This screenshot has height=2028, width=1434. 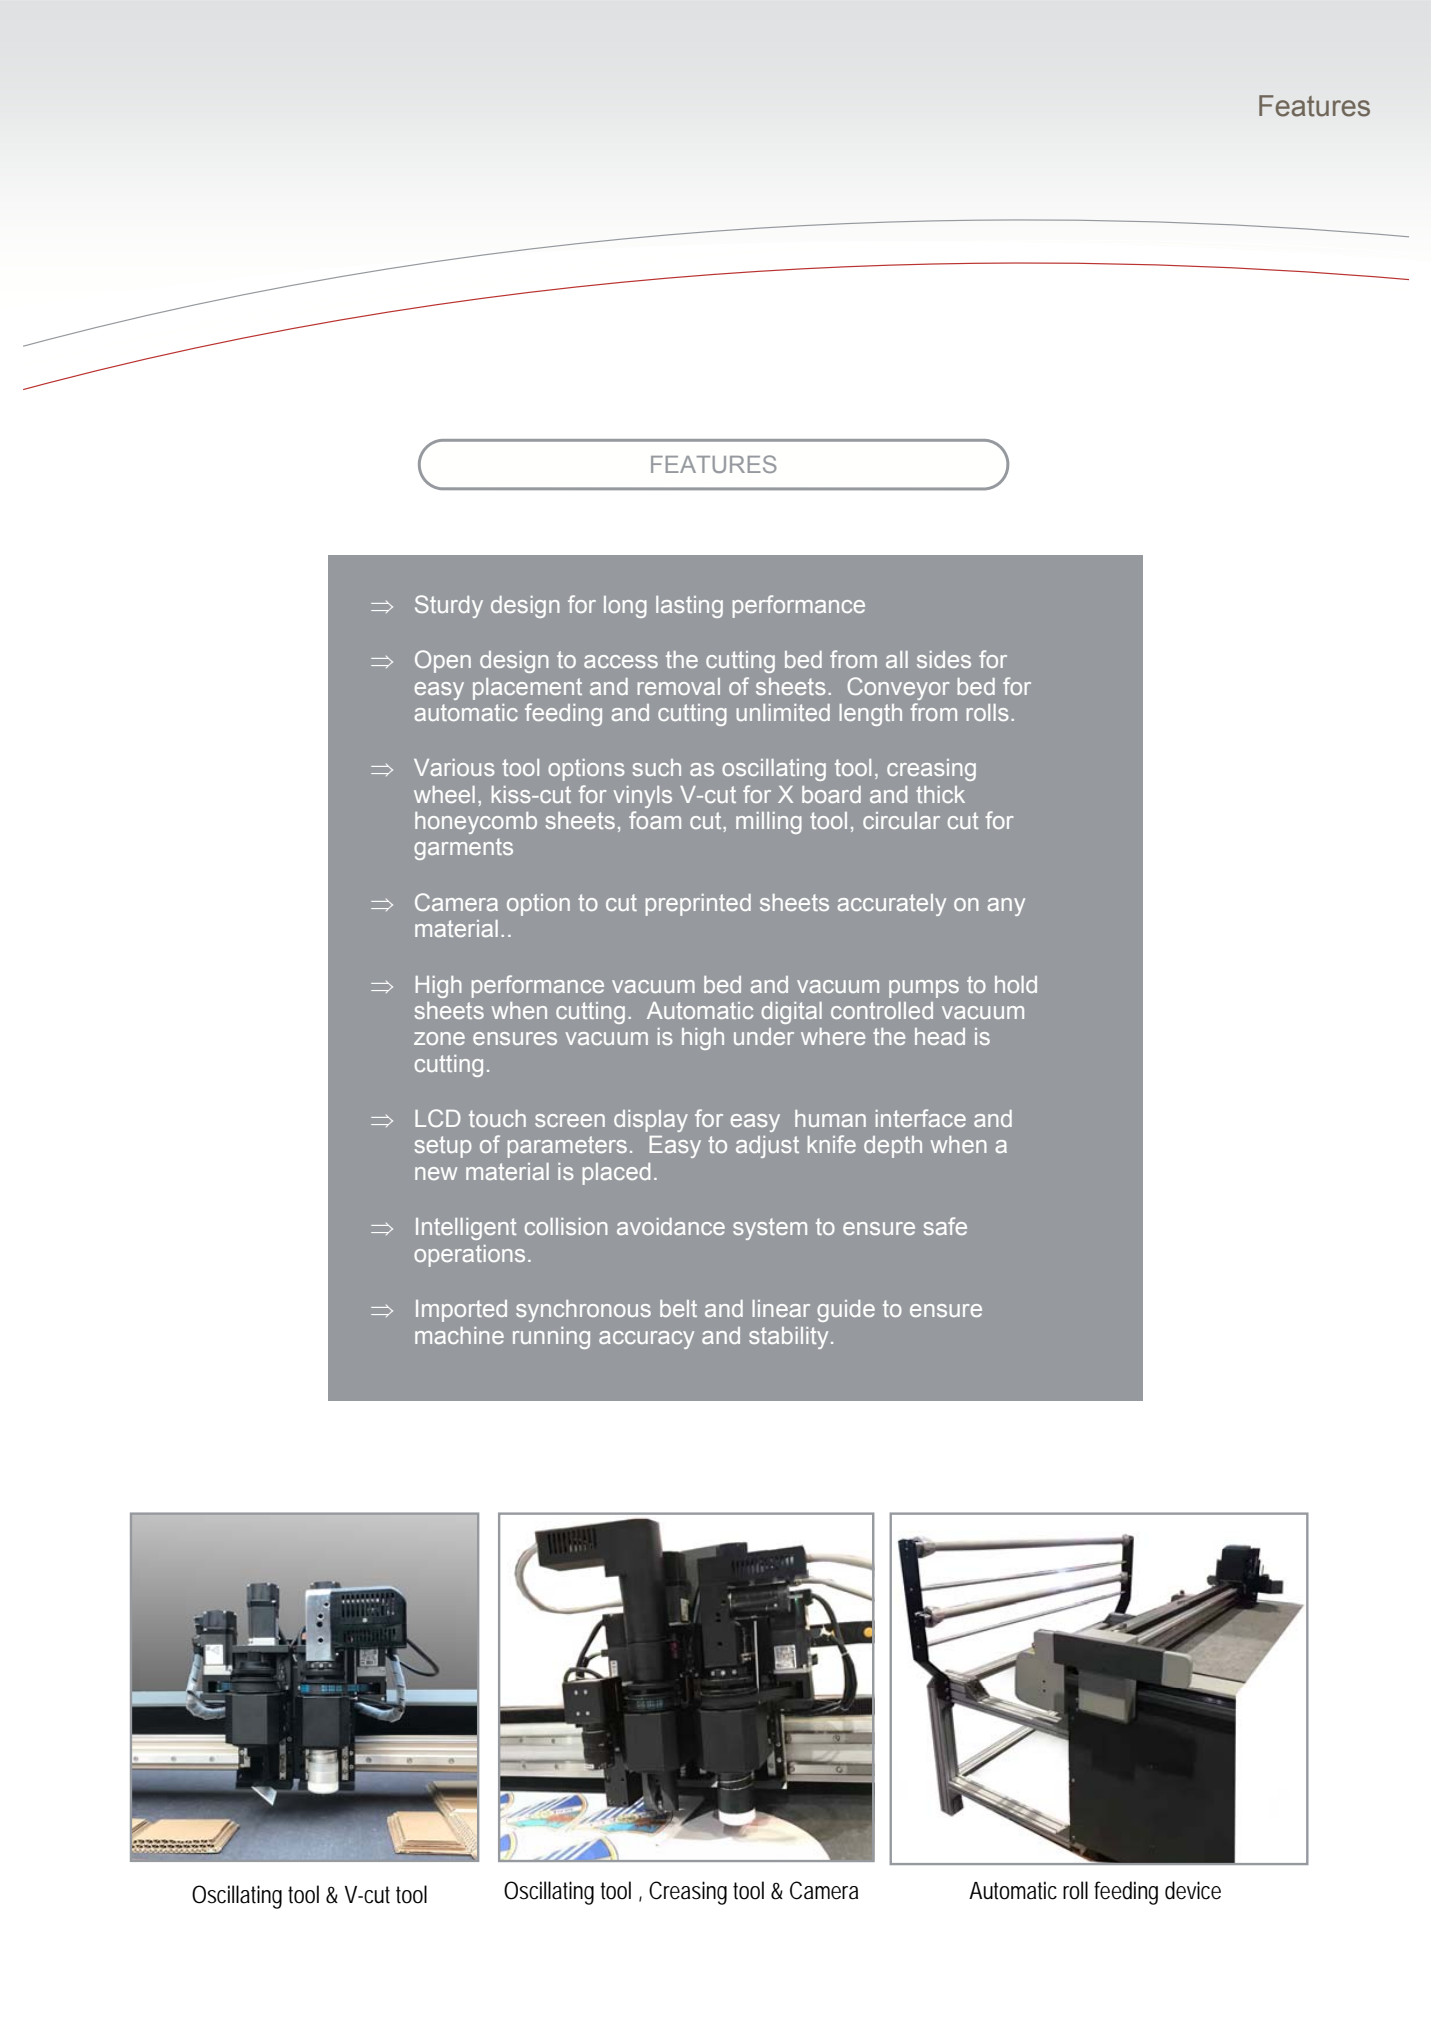 I want to click on placement, so click(x=527, y=689).
